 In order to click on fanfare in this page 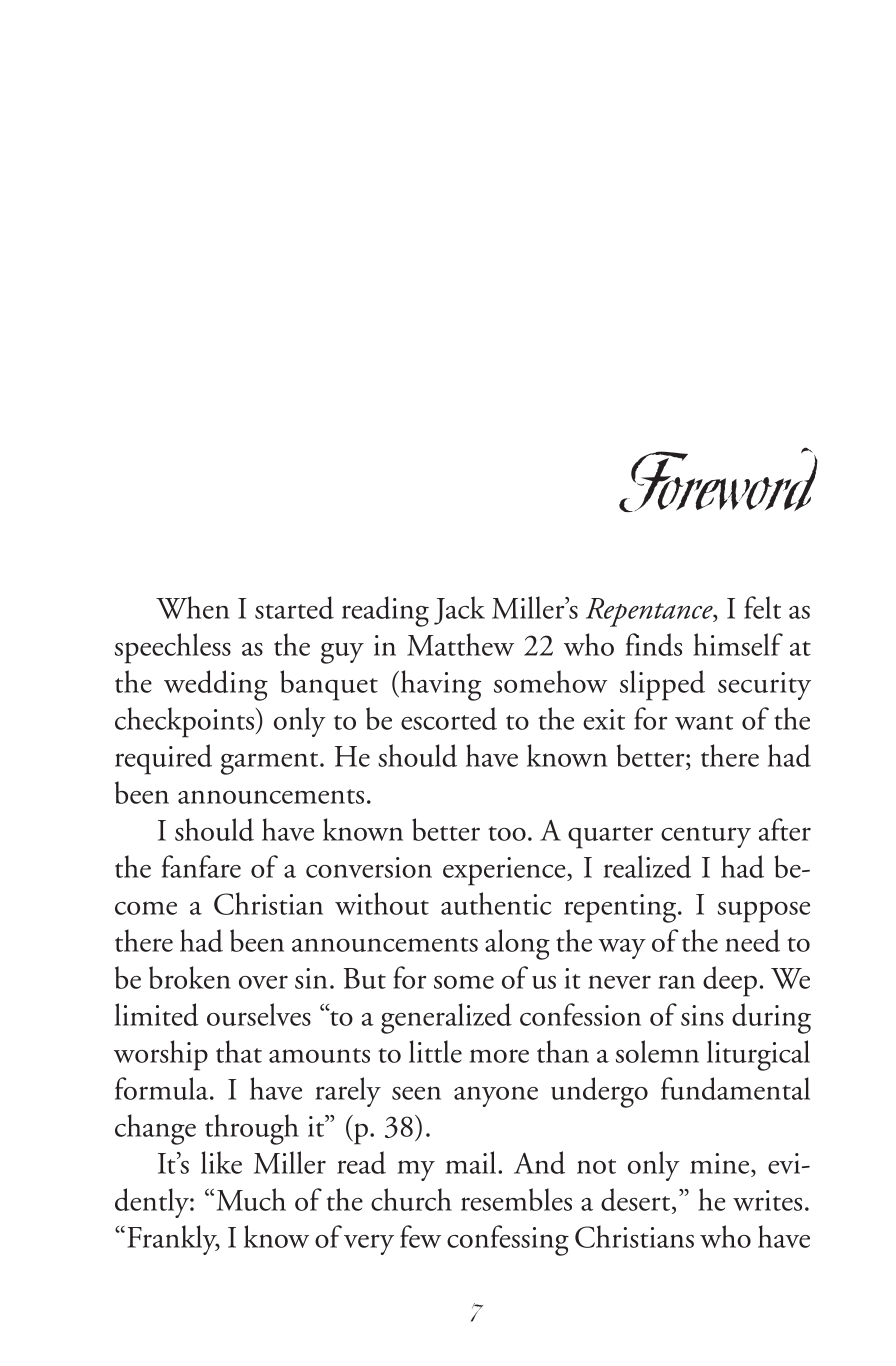, I will do `click(201, 866)`.
